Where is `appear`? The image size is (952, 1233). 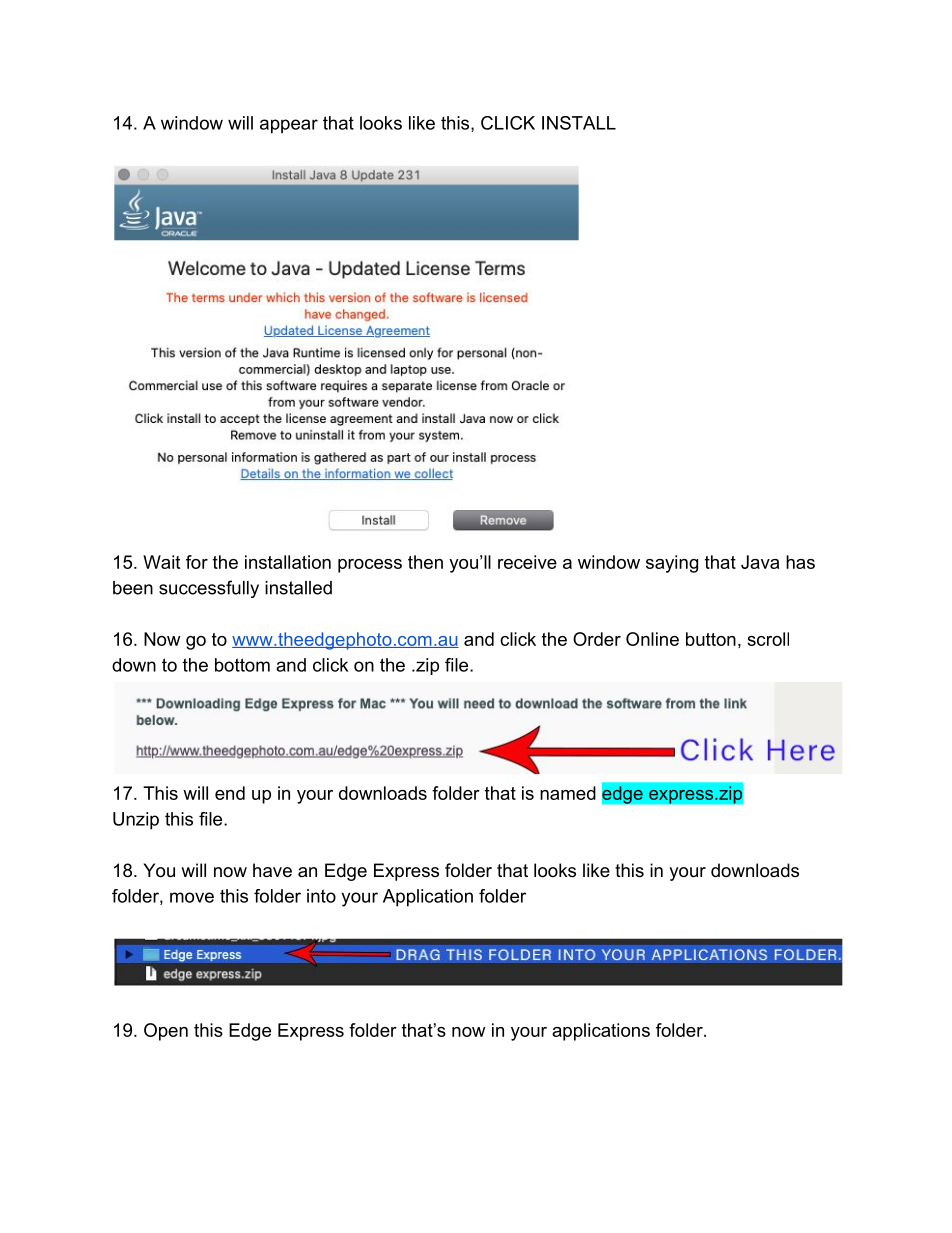 appear is located at coordinates (289, 126).
